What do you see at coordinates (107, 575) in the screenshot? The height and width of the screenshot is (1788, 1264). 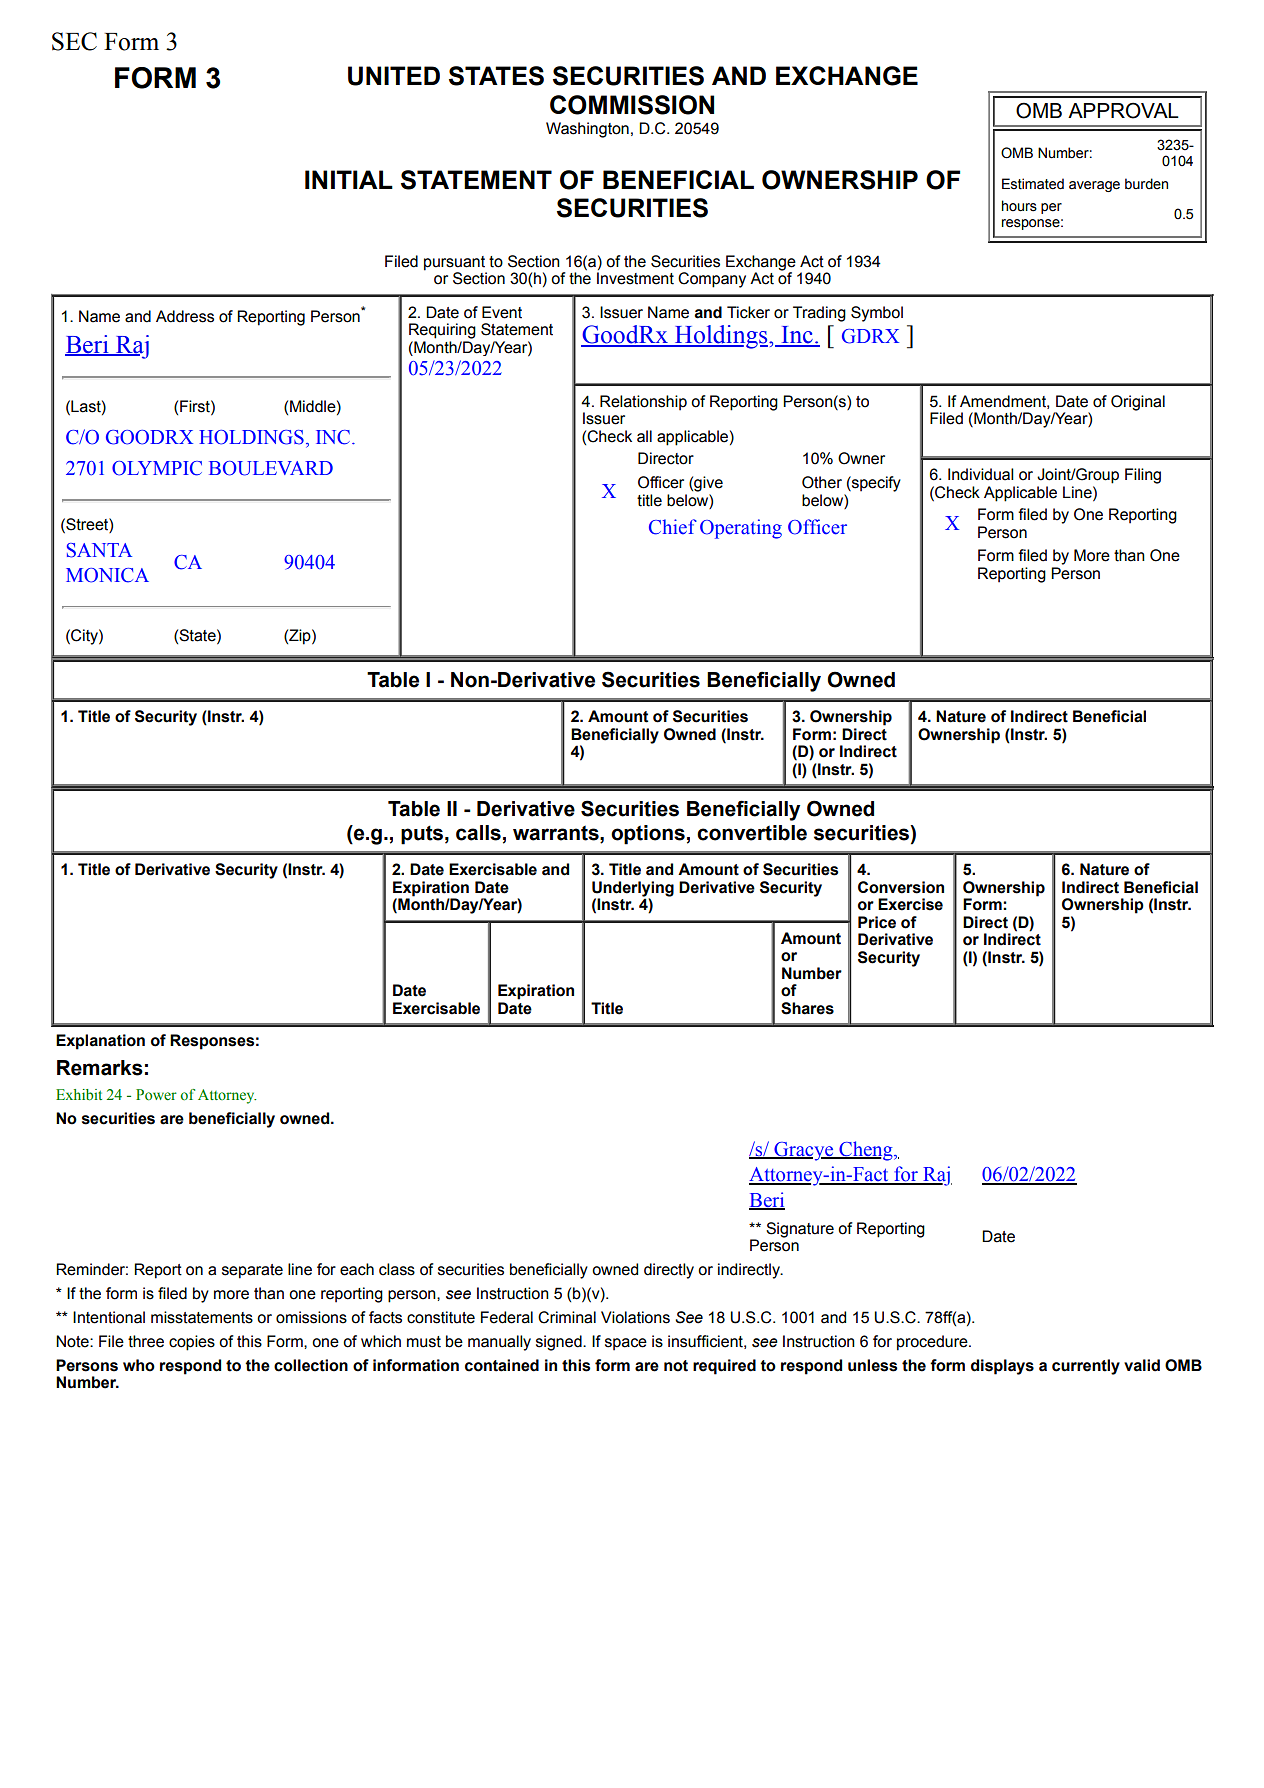 I see `MONICA` at bounding box center [107, 575].
